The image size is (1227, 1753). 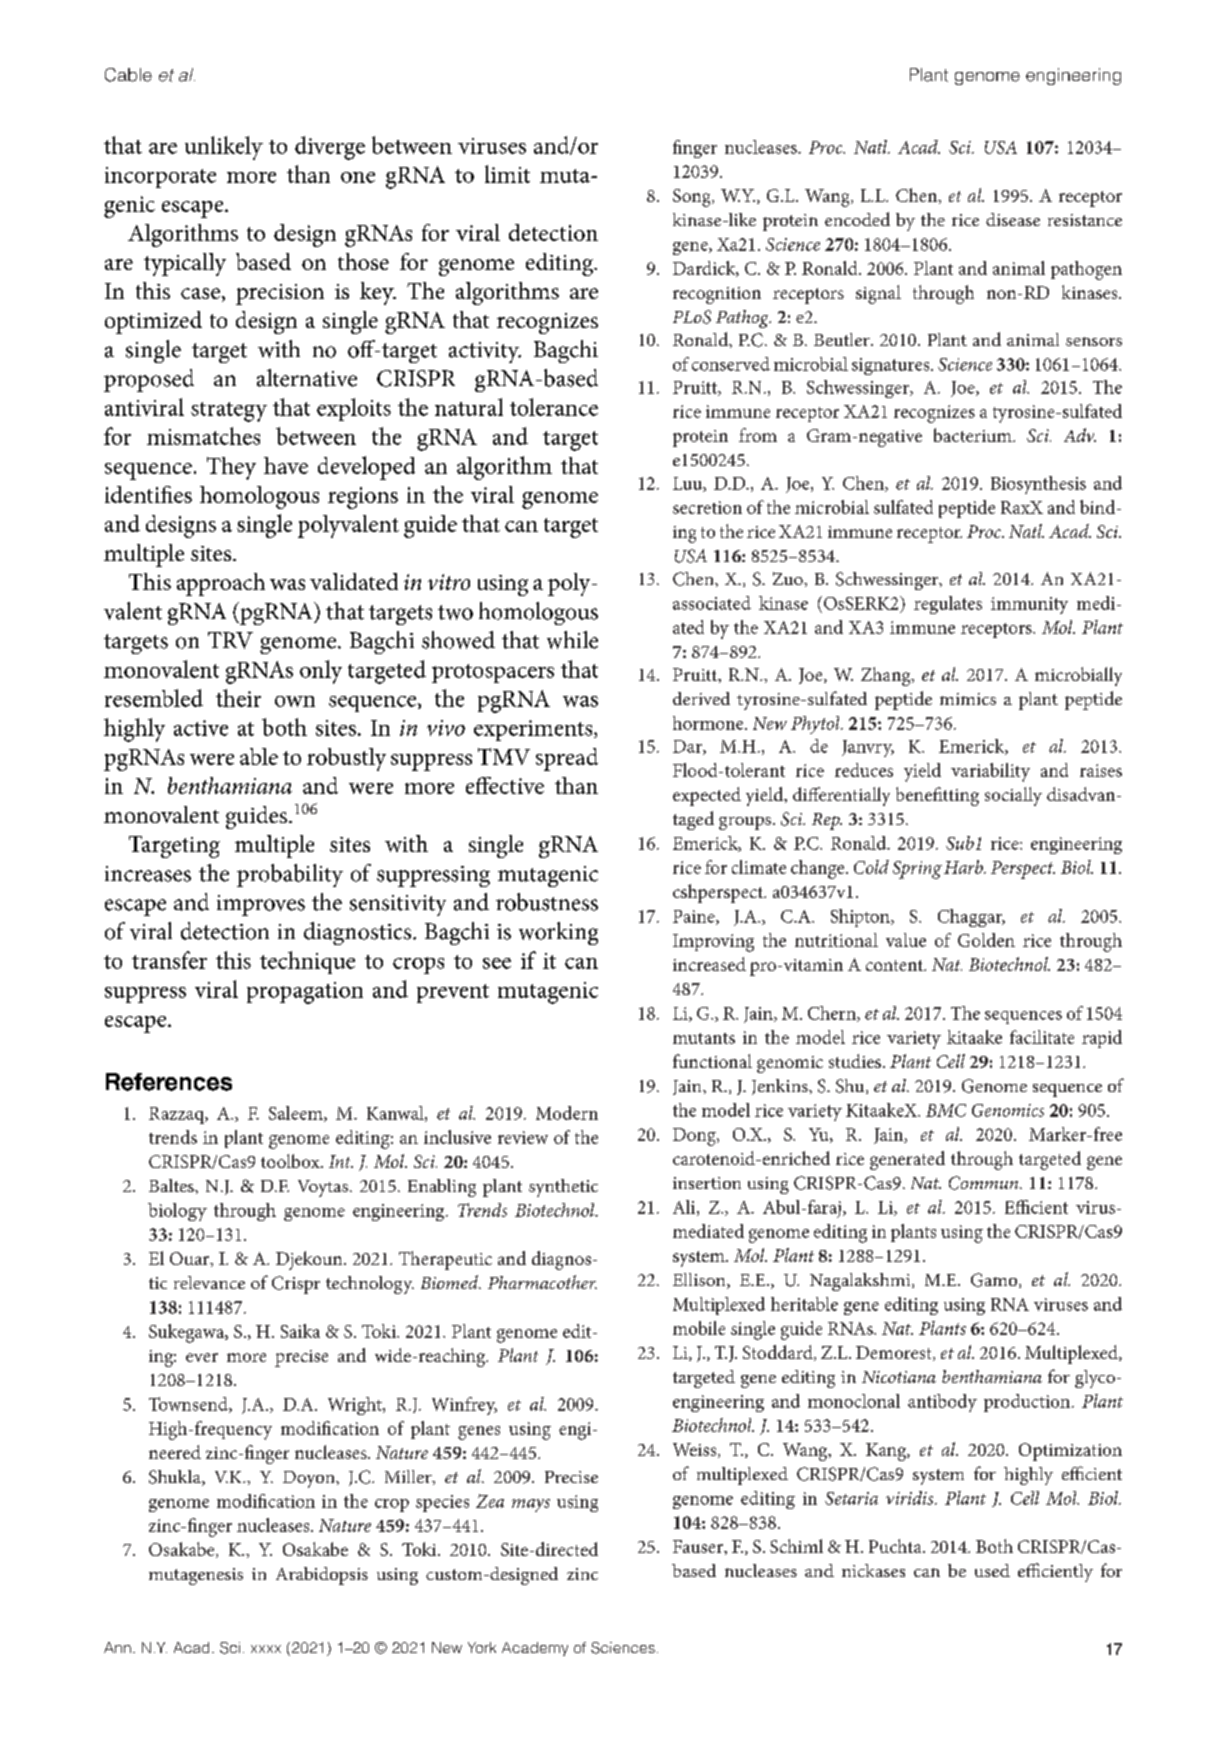 I want to click on active, so click(x=201, y=728).
